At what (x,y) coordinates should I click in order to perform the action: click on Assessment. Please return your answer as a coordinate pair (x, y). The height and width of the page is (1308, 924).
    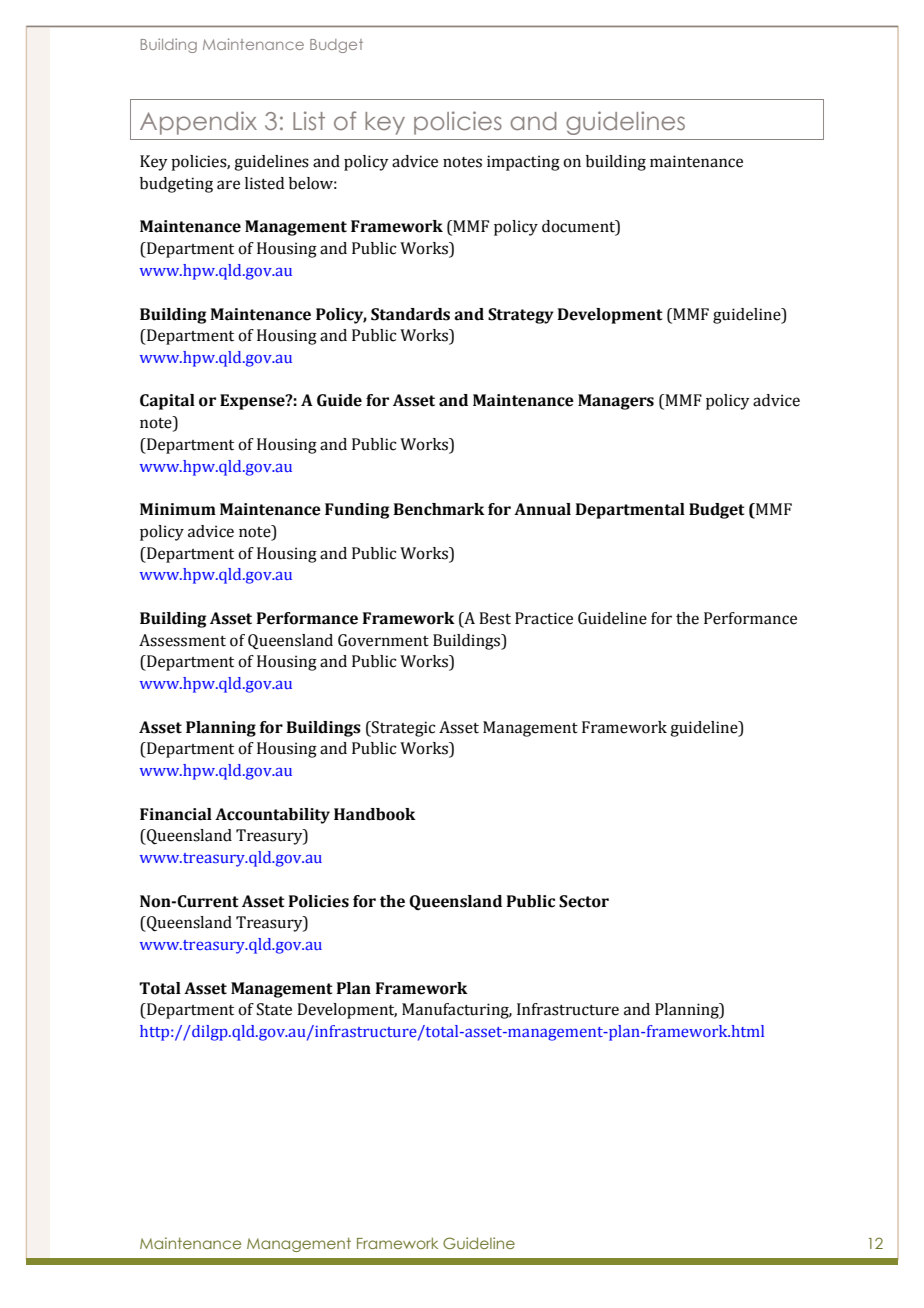
    Looking at the image, I should click on (182, 640).
